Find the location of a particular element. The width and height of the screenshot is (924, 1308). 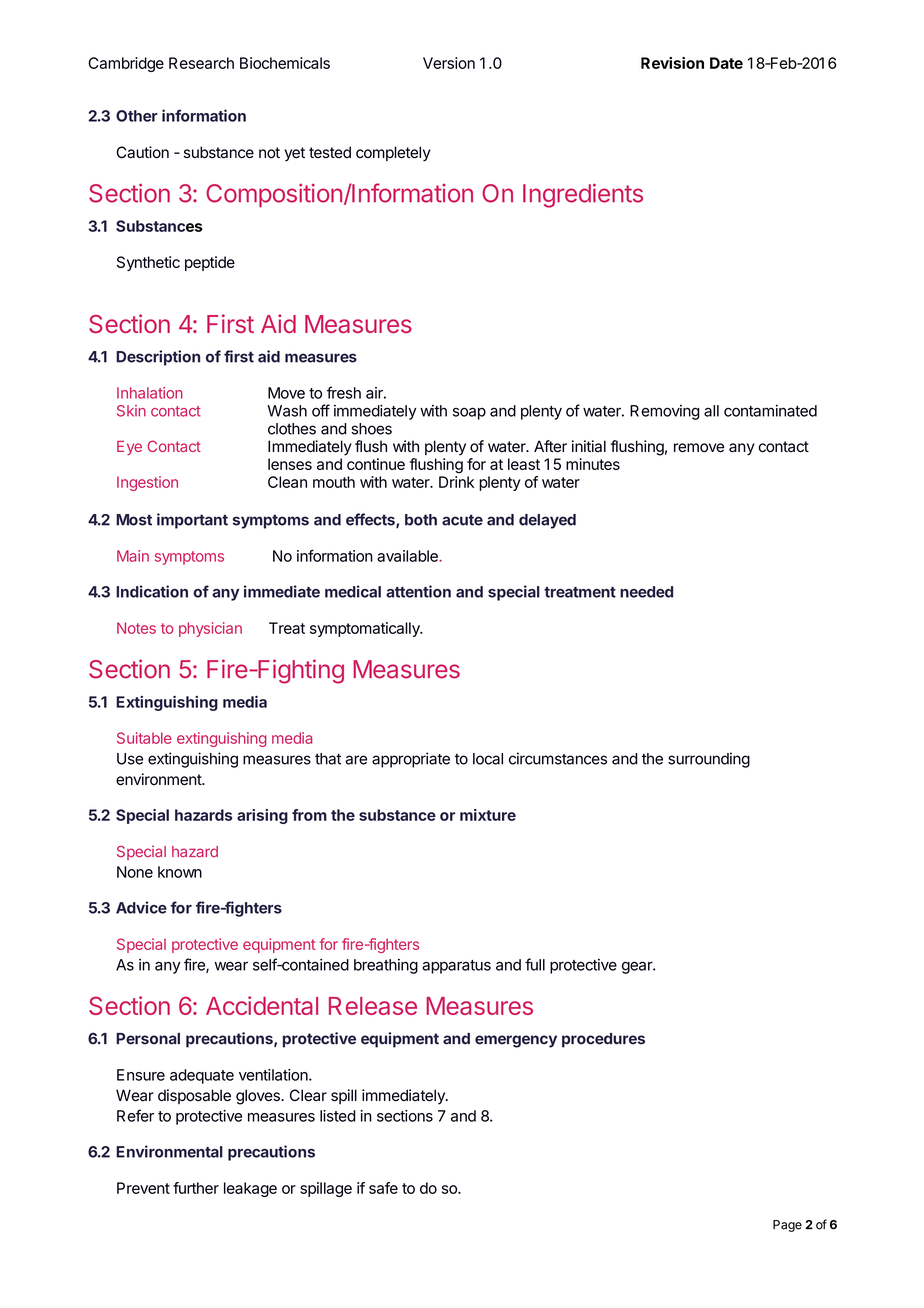

acute is located at coordinates (462, 520).
